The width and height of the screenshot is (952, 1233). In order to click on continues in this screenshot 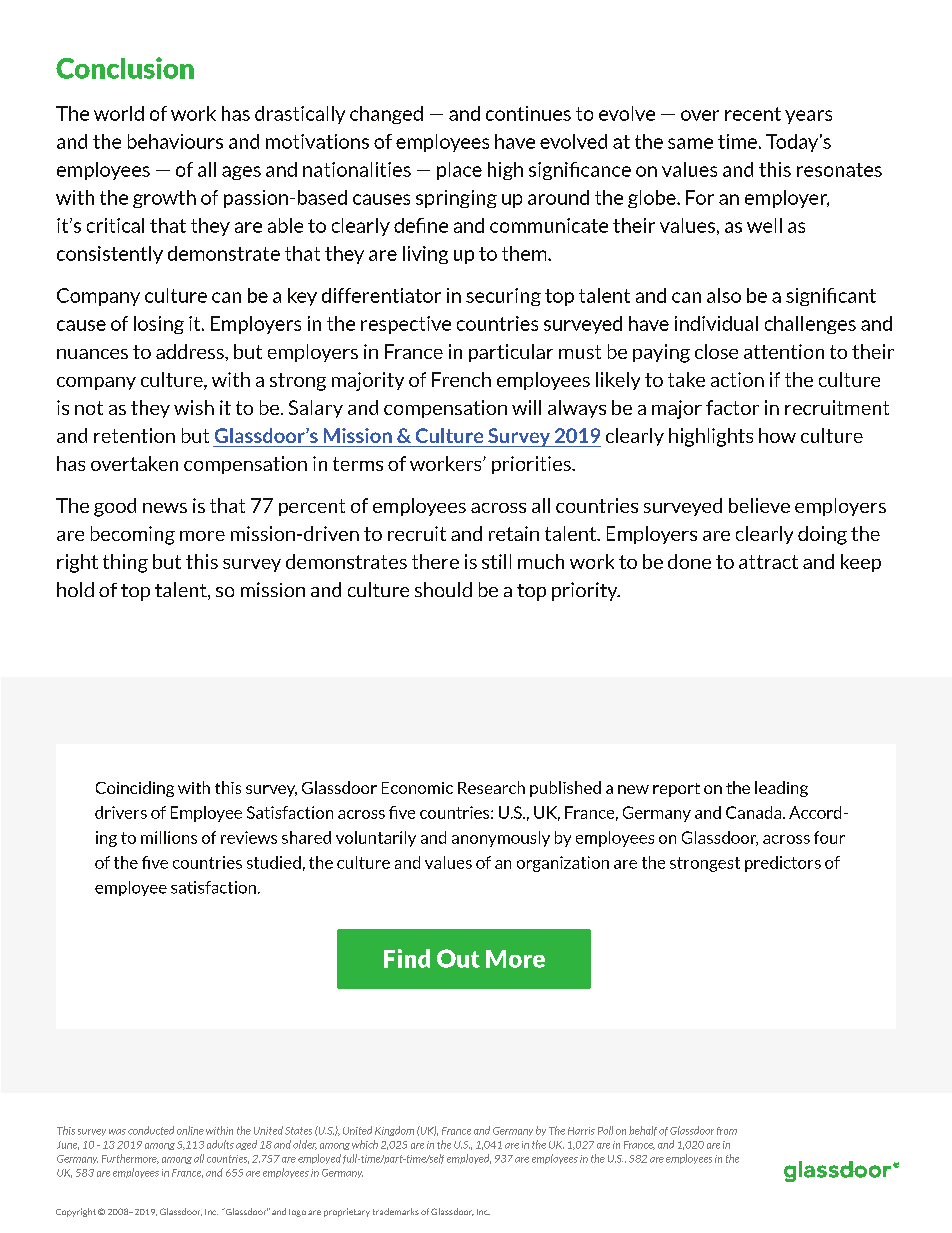, I will do `click(528, 113)`.
